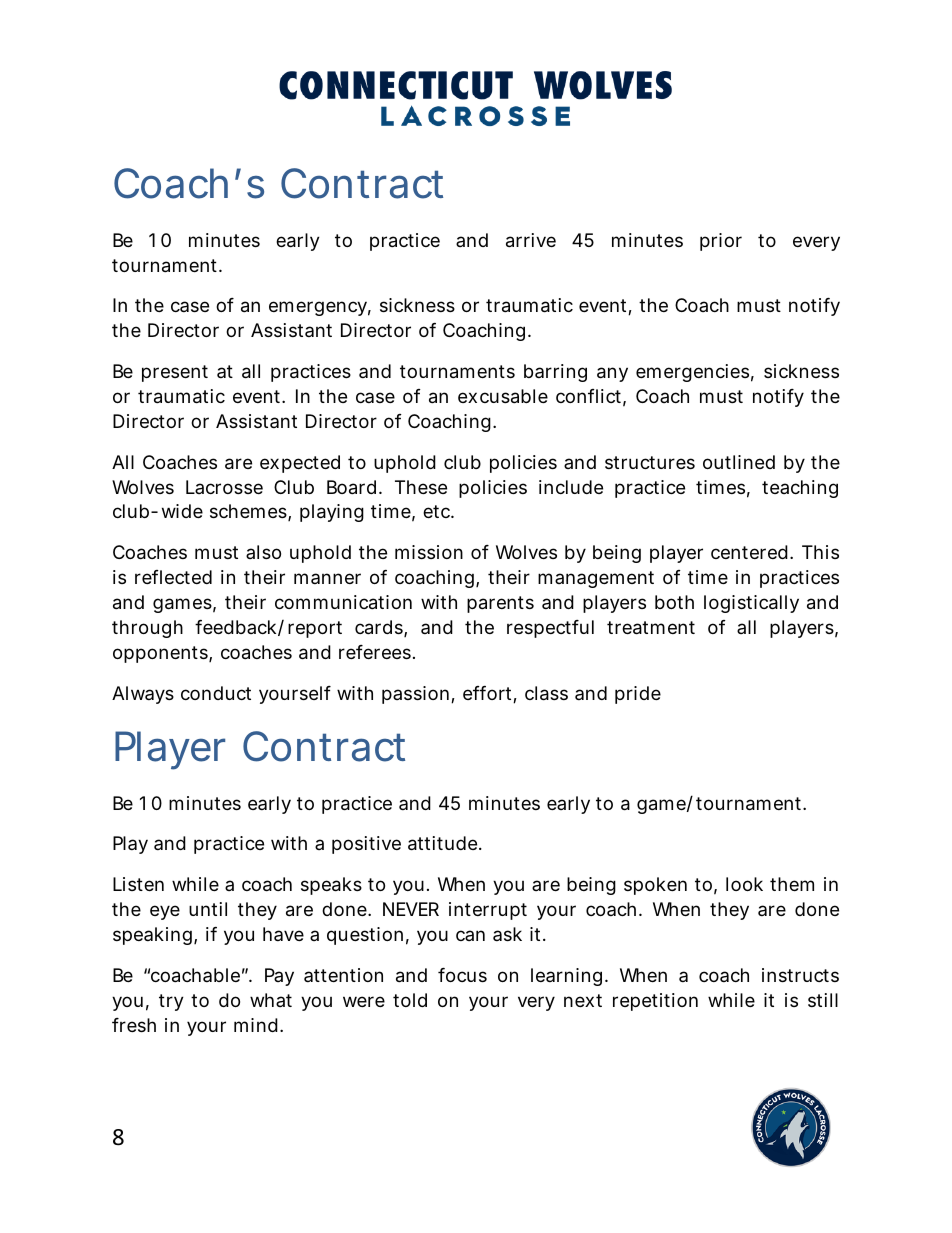 This screenshot has width=952, height=1233. What do you see at coordinates (415, 695) in the screenshot?
I see `passion` at bounding box center [415, 695].
